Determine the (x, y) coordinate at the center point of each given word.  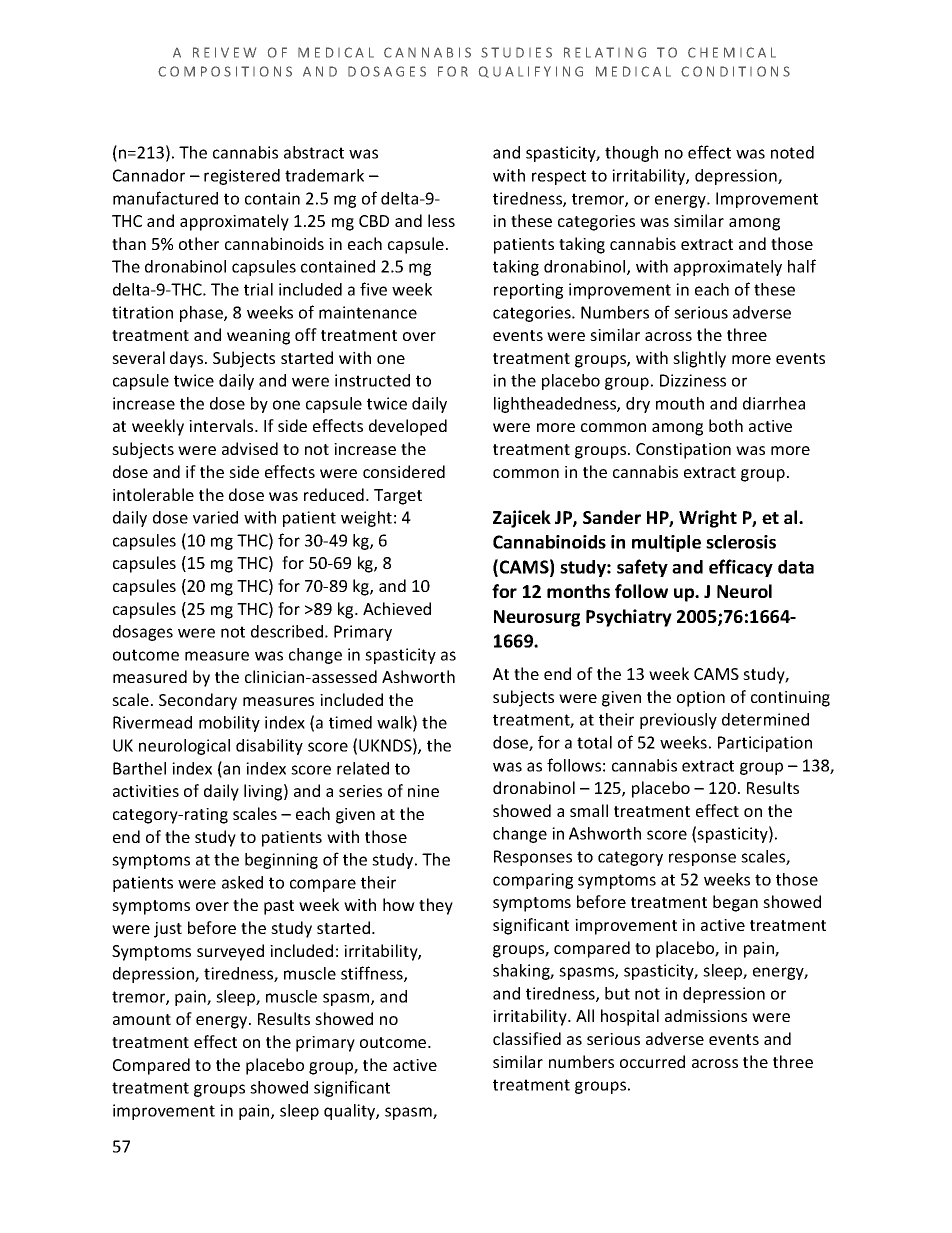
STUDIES (516, 52)
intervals (222, 425)
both (726, 425)
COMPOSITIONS (225, 71)
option (701, 699)
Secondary (198, 701)
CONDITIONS (735, 71)
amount (142, 1019)
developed (408, 427)
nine (423, 791)
